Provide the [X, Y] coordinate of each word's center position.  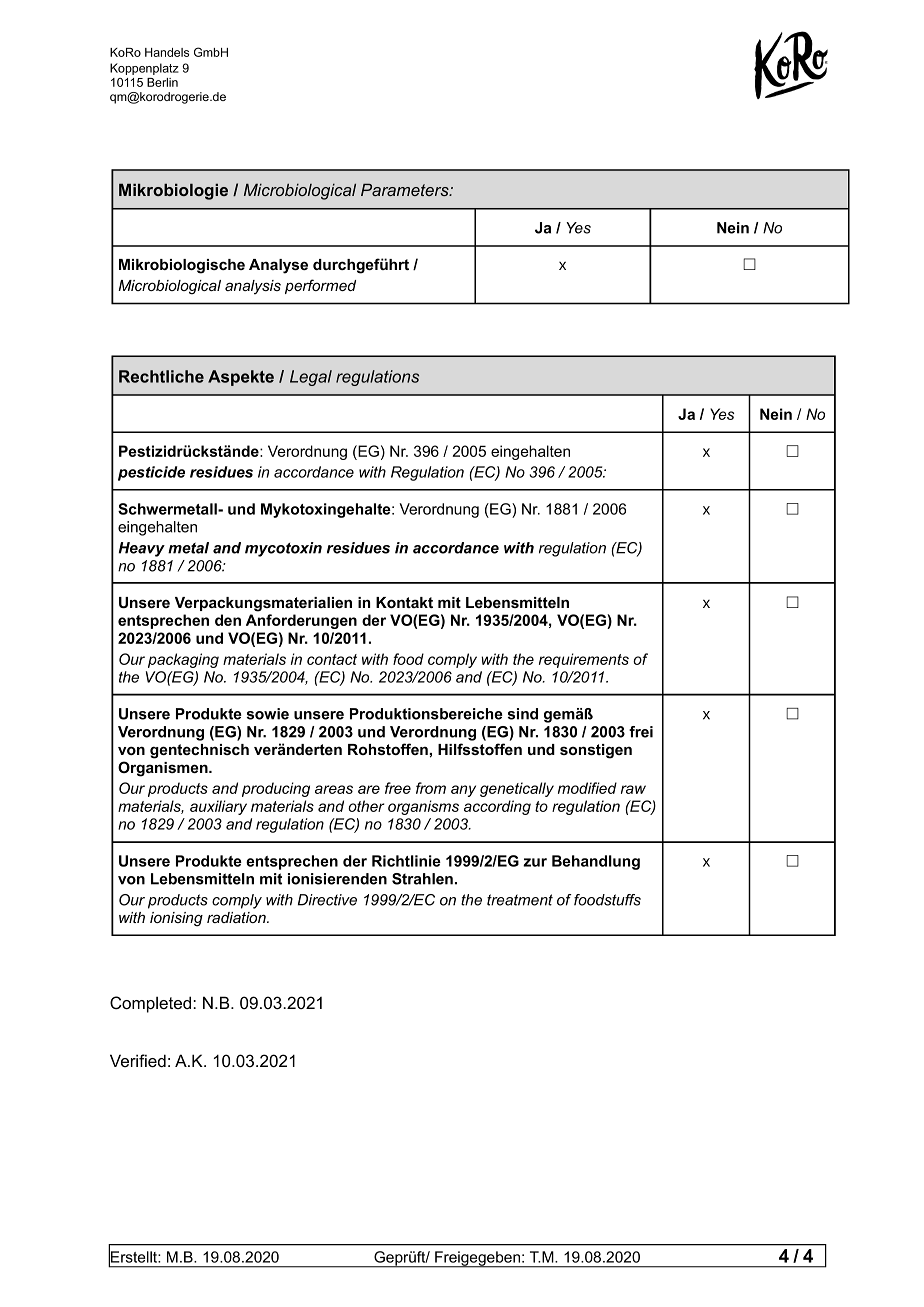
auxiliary [218, 807]
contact [332, 659]
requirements [584, 660]
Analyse [278, 266]
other [366, 806]
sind [523, 714]
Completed [152, 1004]
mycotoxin [283, 549]
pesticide [151, 473]
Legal [311, 378]
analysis [253, 287]
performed [320, 286]
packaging [183, 660]
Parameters [406, 189]
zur [535, 862]
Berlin [162, 82]
